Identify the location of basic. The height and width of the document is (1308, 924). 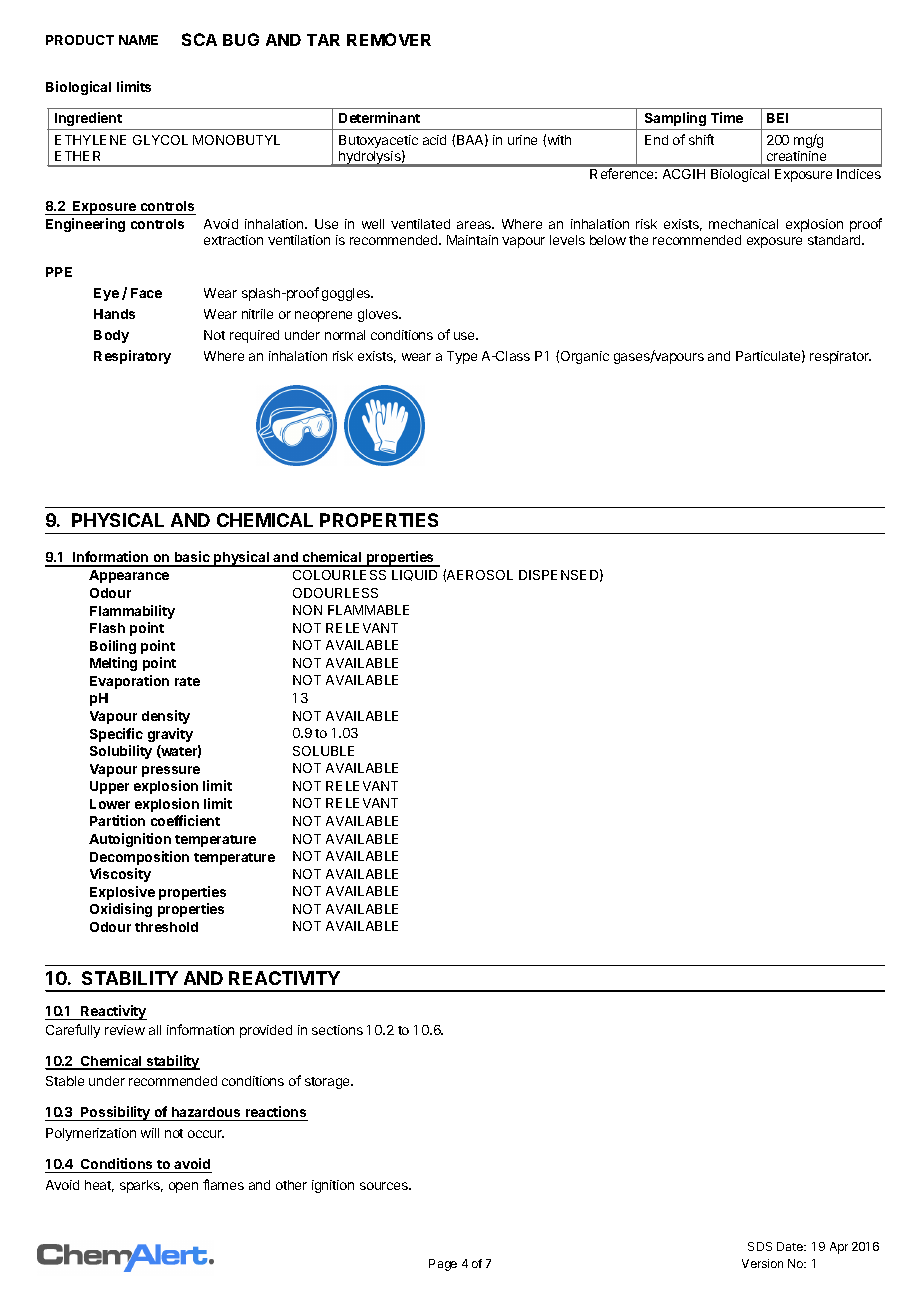
(192, 558).
